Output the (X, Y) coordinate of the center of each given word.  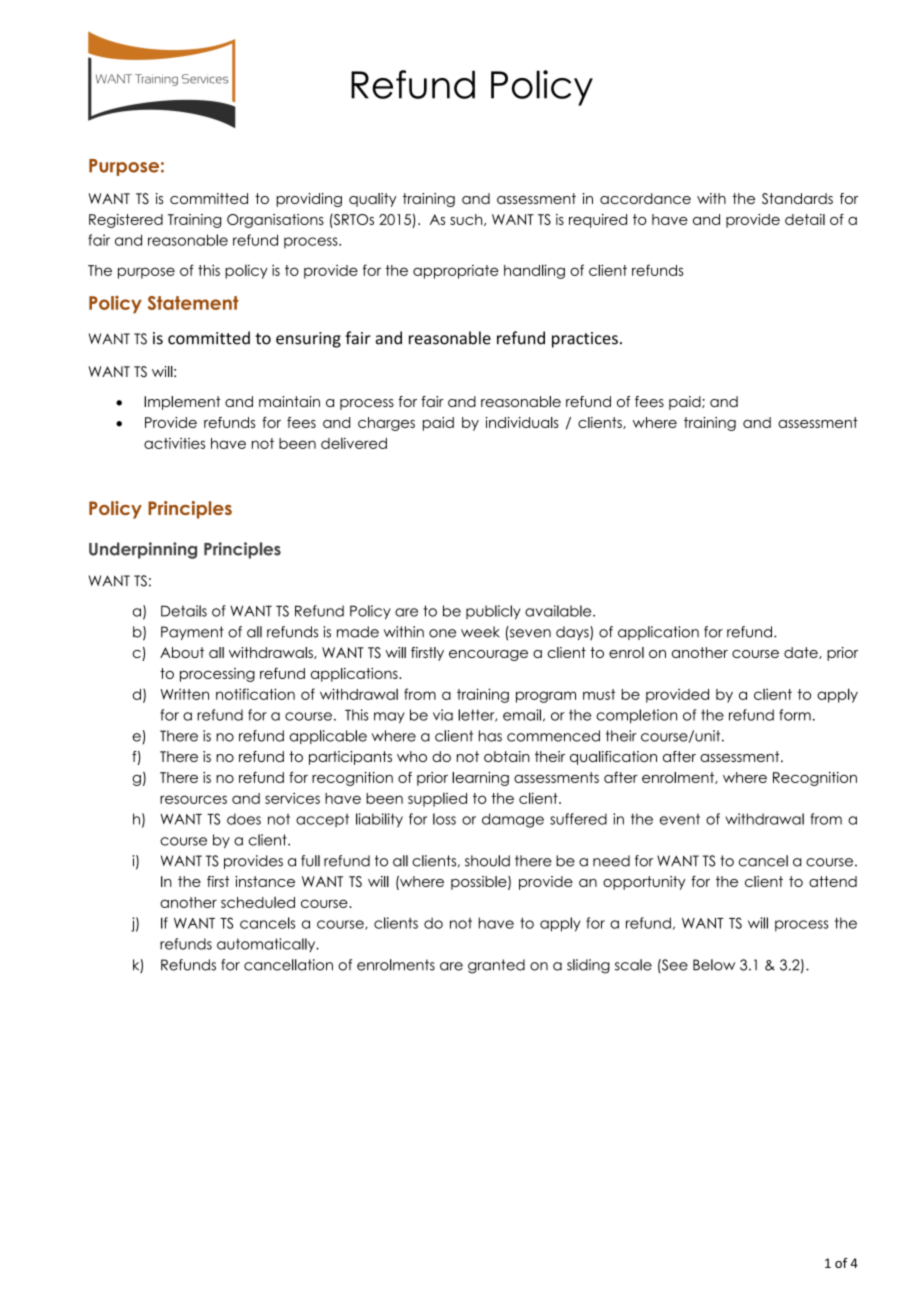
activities (174, 443)
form (795, 715)
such (467, 220)
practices (585, 340)
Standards (797, 198)
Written (184, 694)
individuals (522, 422)
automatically (267, 945)
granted (496, 966)
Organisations (275, 221)
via (443, 715)
